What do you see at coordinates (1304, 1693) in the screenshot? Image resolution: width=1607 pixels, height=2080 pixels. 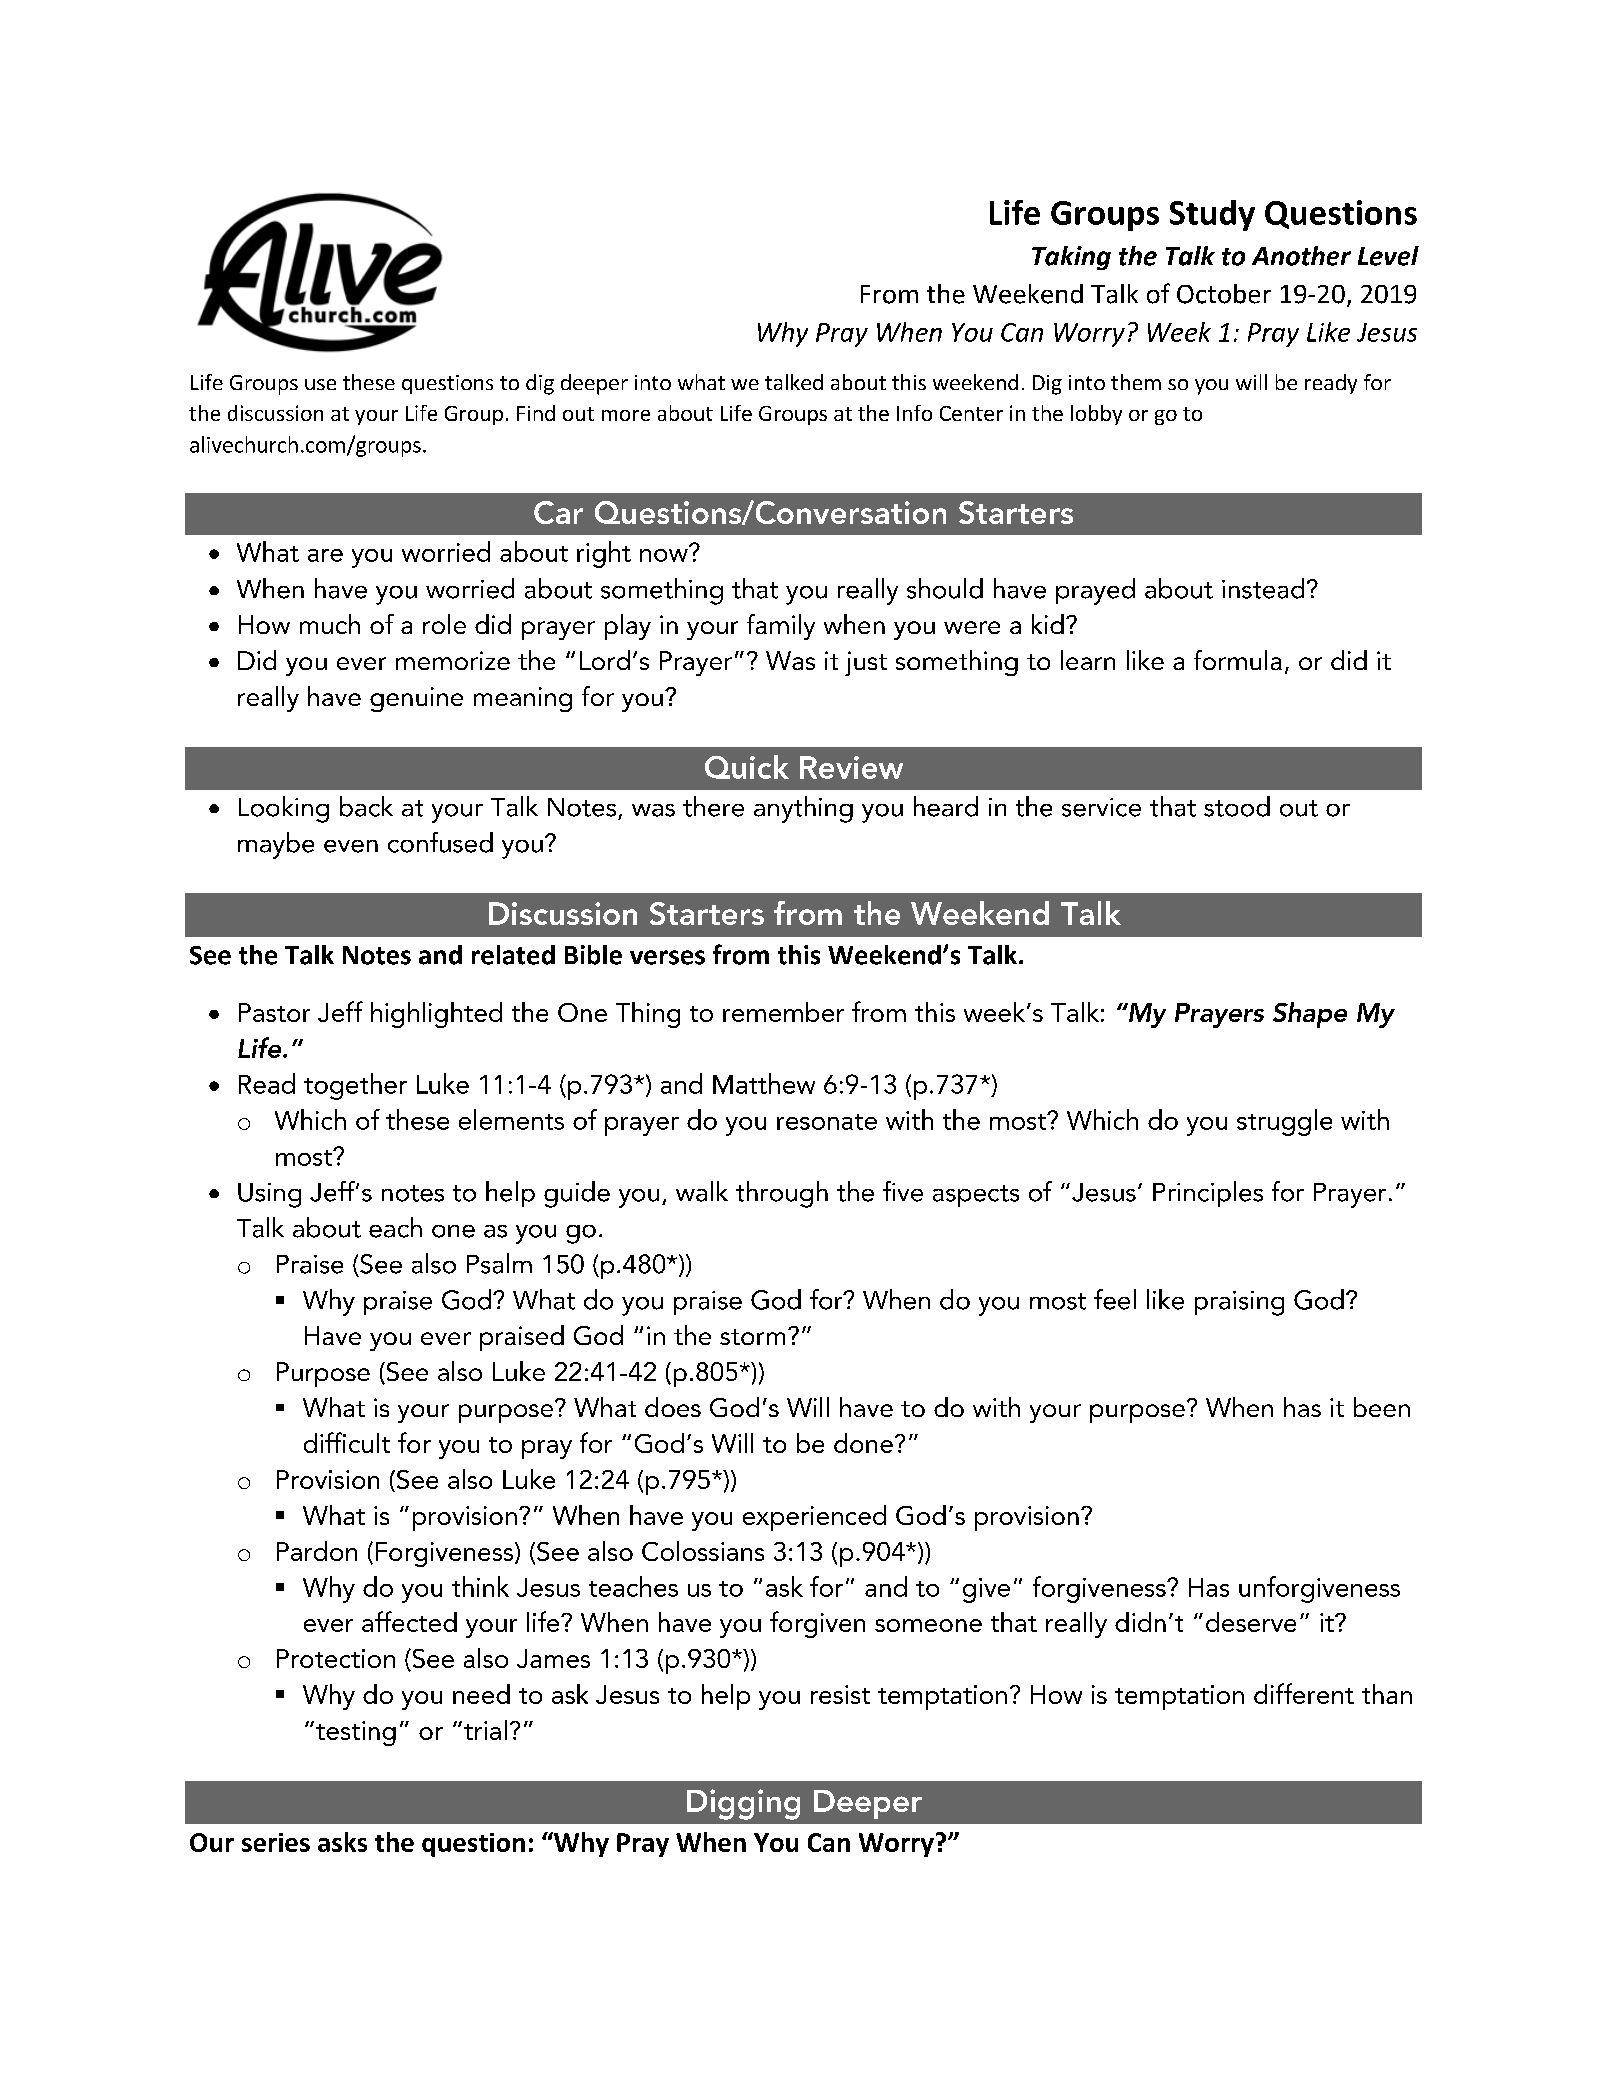 I see `different` at bounding box center [1304, 1693].
